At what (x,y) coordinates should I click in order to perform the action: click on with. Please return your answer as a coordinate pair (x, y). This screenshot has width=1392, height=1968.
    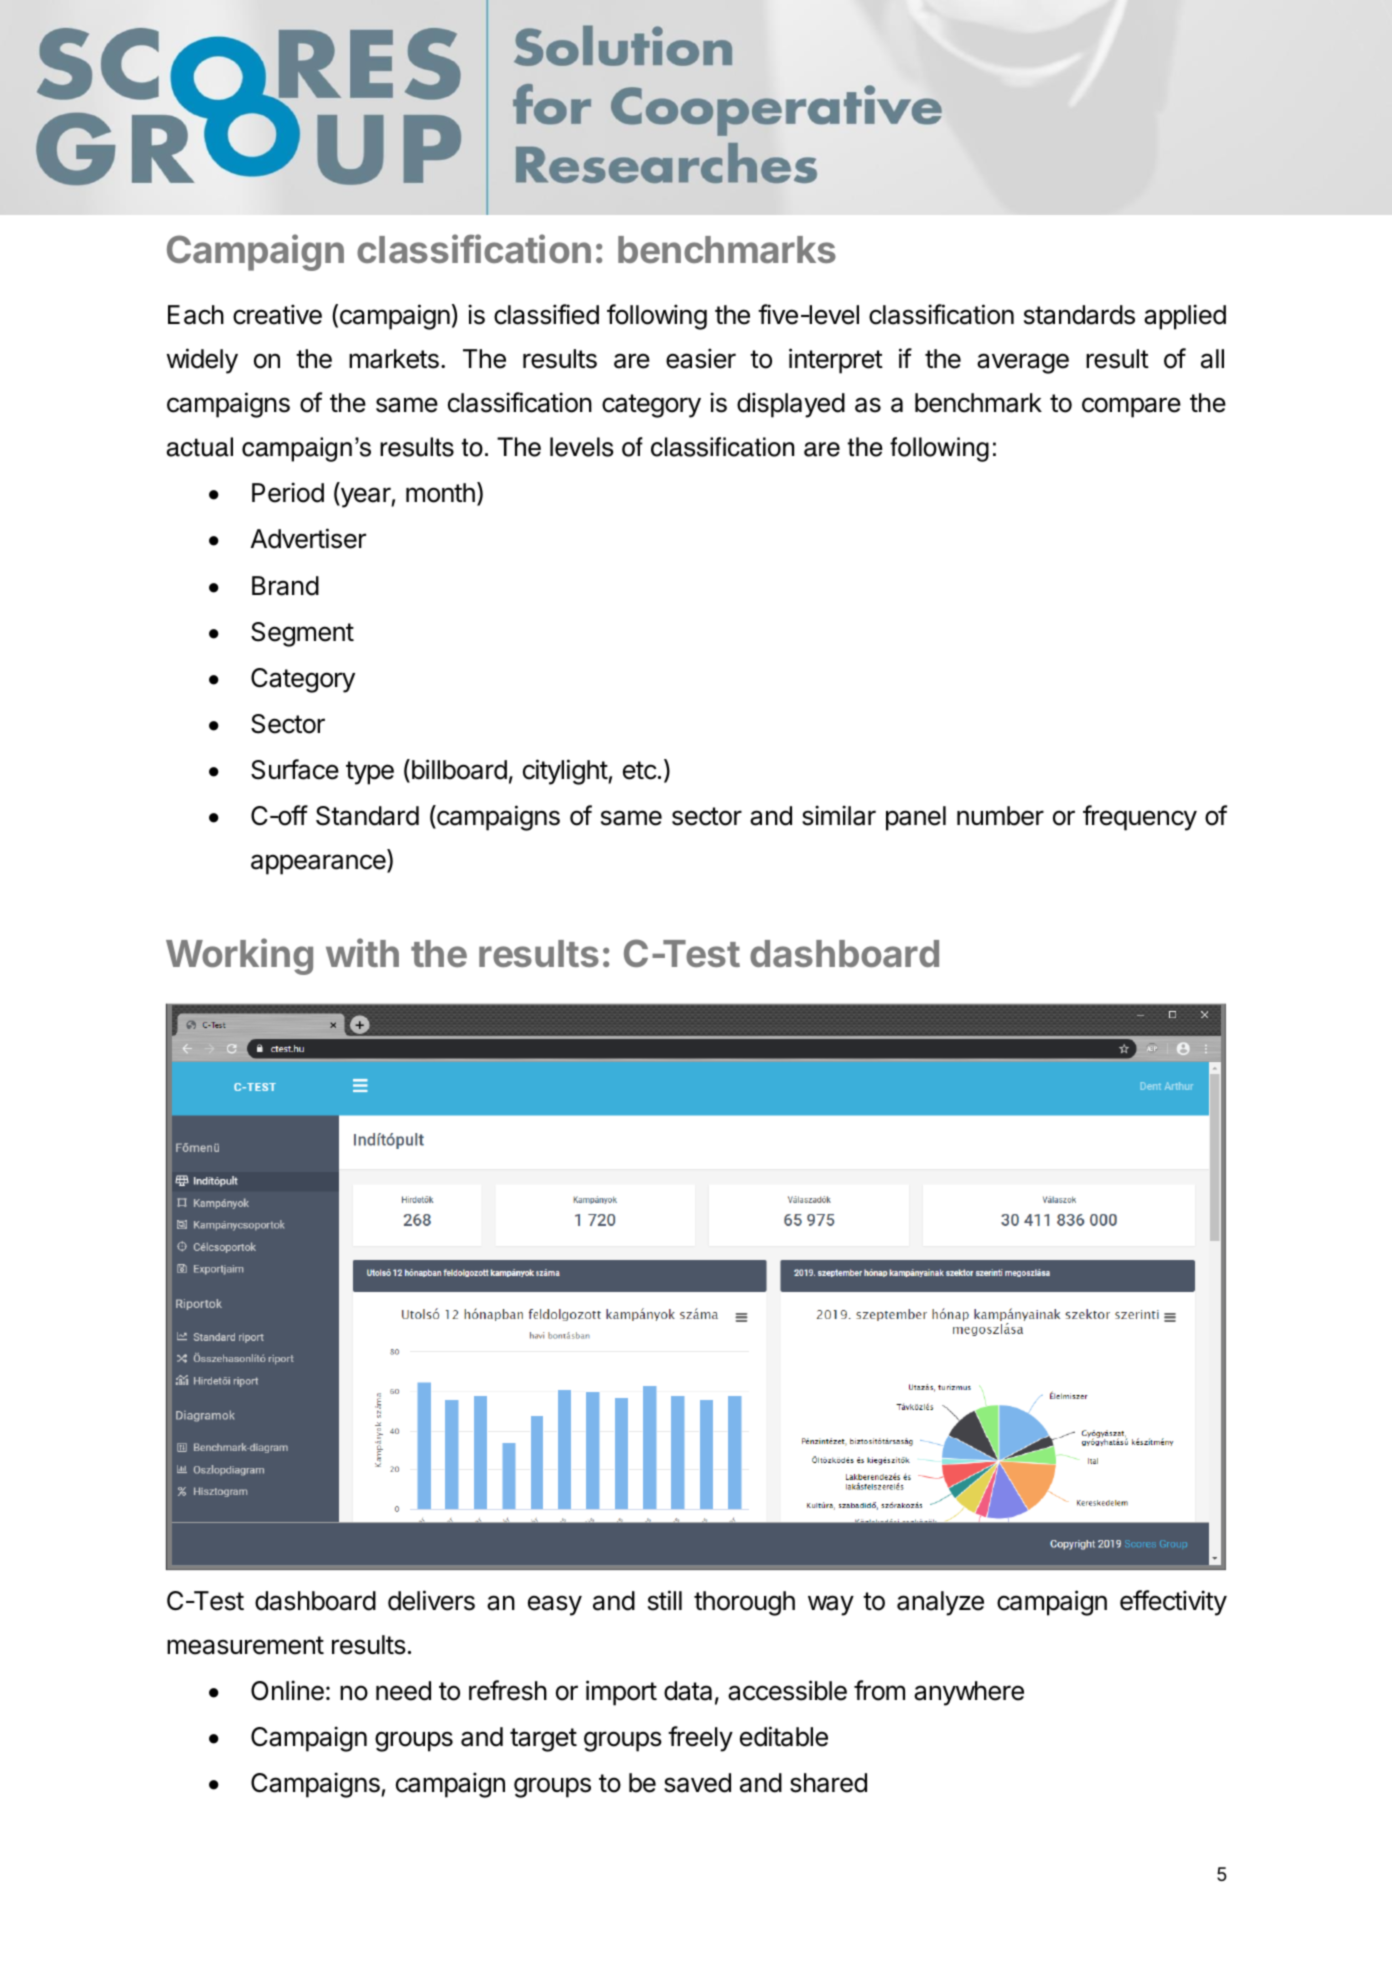
    Looking at the image, I should click on (362, 952).
